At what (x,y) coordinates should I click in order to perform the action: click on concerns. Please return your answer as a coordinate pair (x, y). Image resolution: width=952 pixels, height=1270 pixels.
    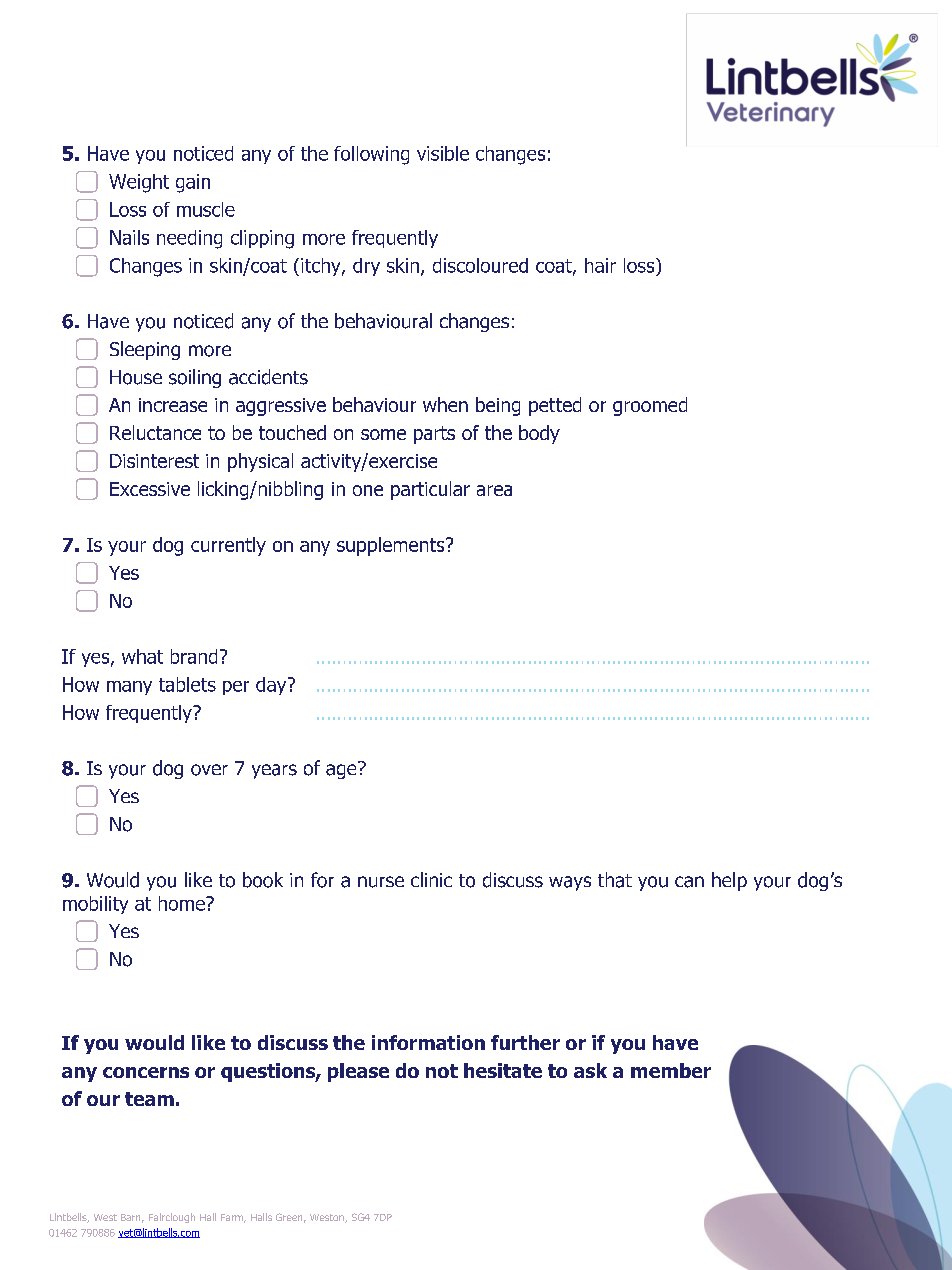
    Looking at the image, I should click on (146, 1072).
